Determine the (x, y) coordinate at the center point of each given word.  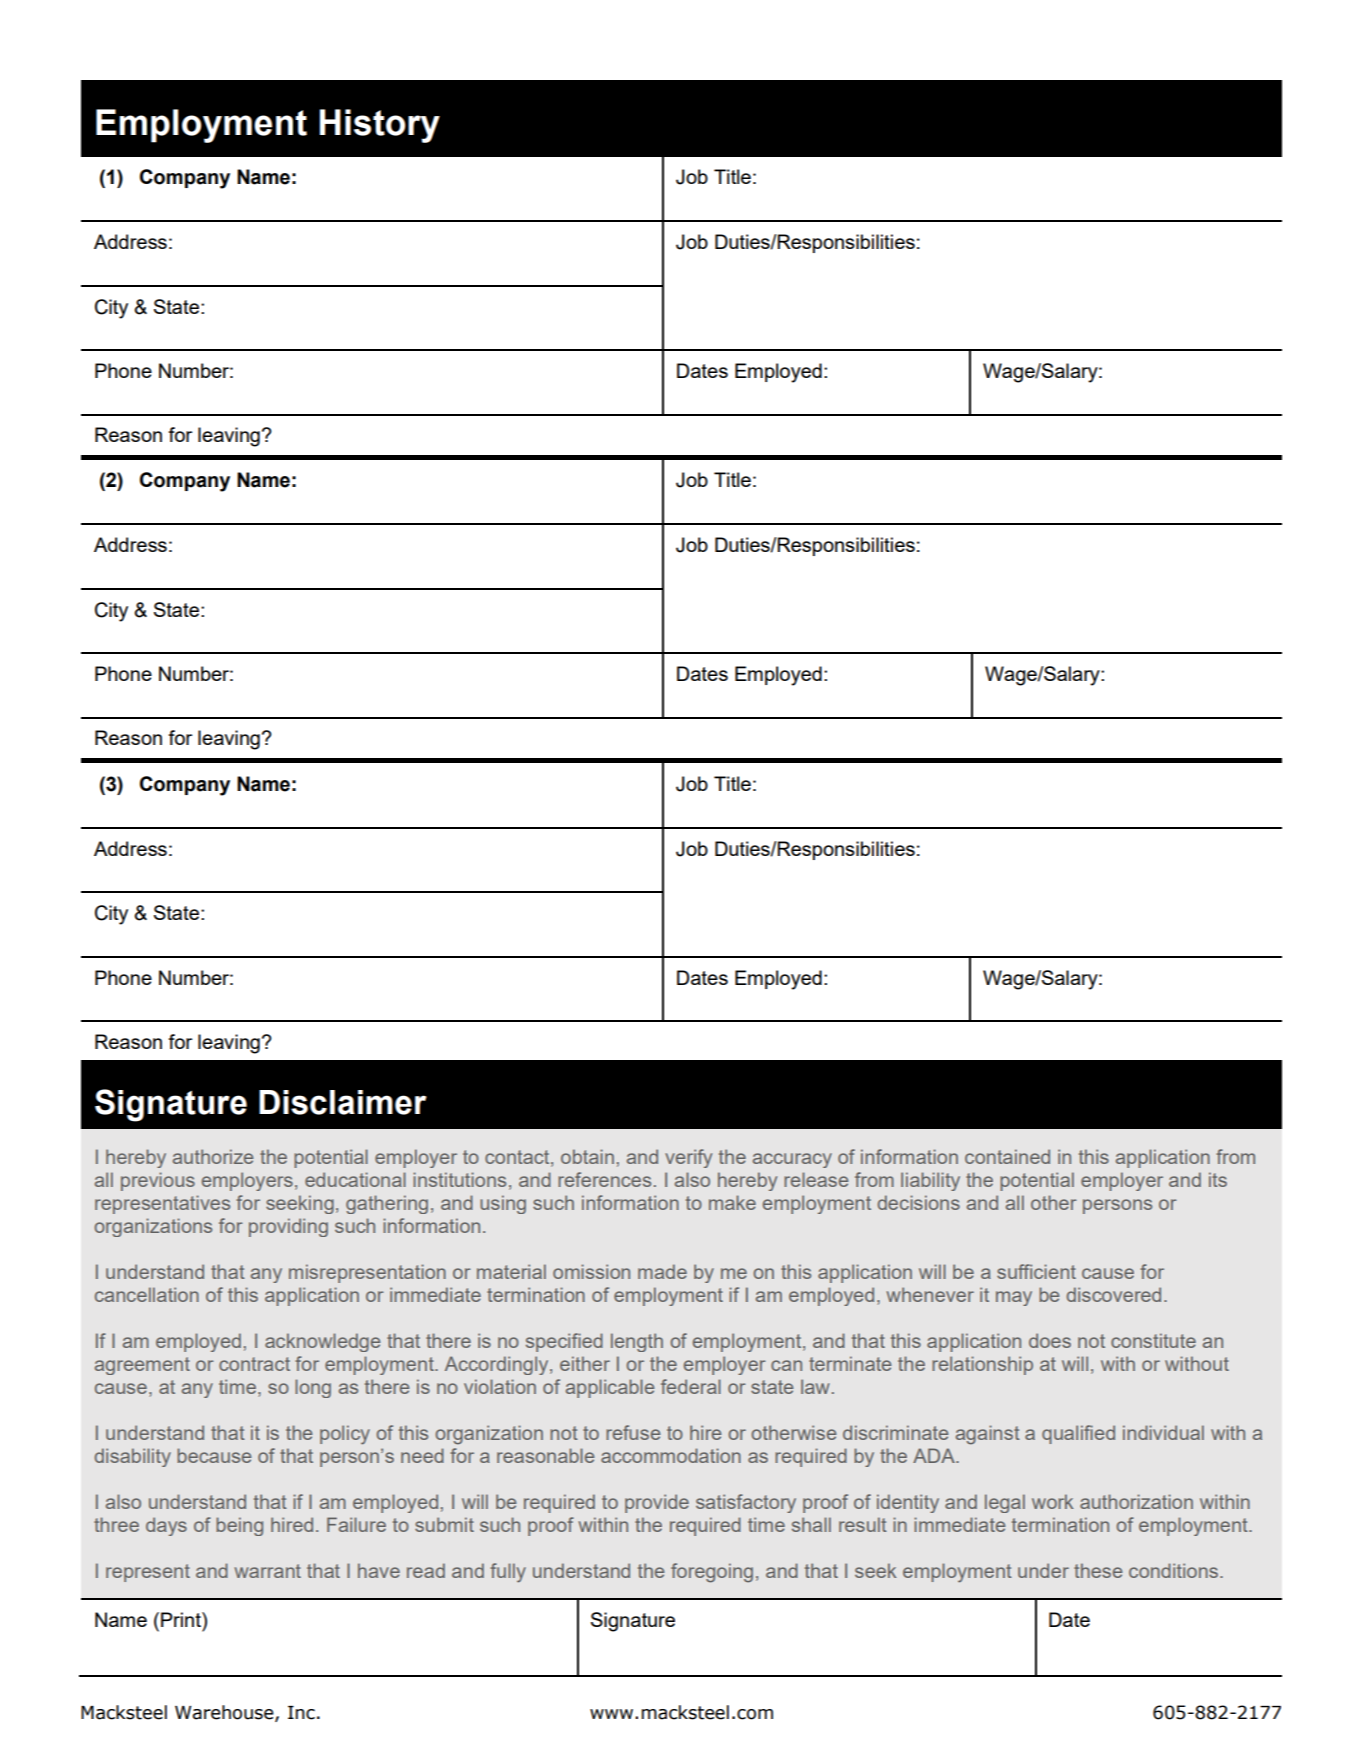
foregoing (712, 1573)
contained (1007, 1156)
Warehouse (225, 1713)
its (1218, 1179)
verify (688, 1158)
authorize (213, 1156)
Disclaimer (343, 1102)
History (380, 126)
